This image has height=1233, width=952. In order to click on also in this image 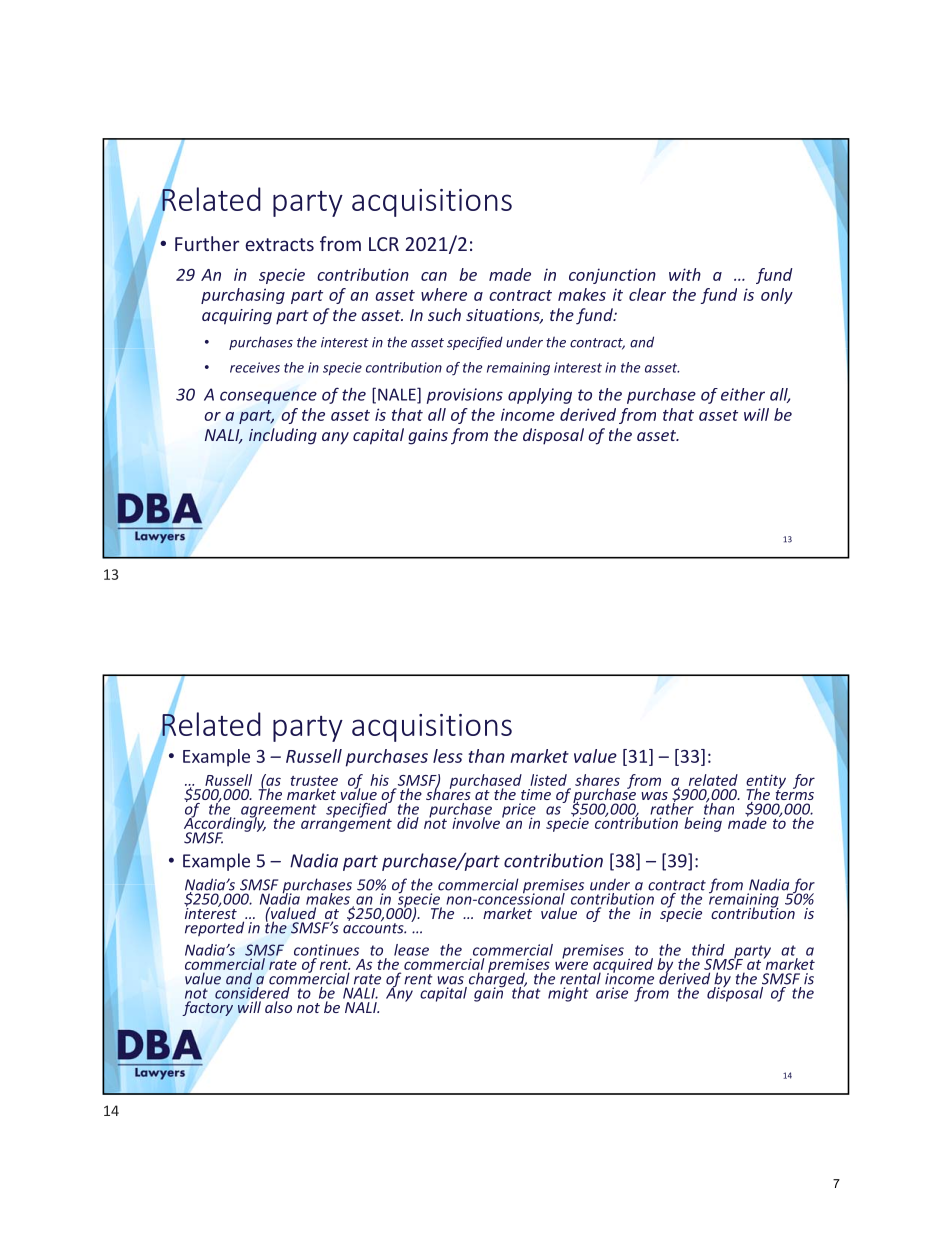, I will do `click(278, 1007)`.
